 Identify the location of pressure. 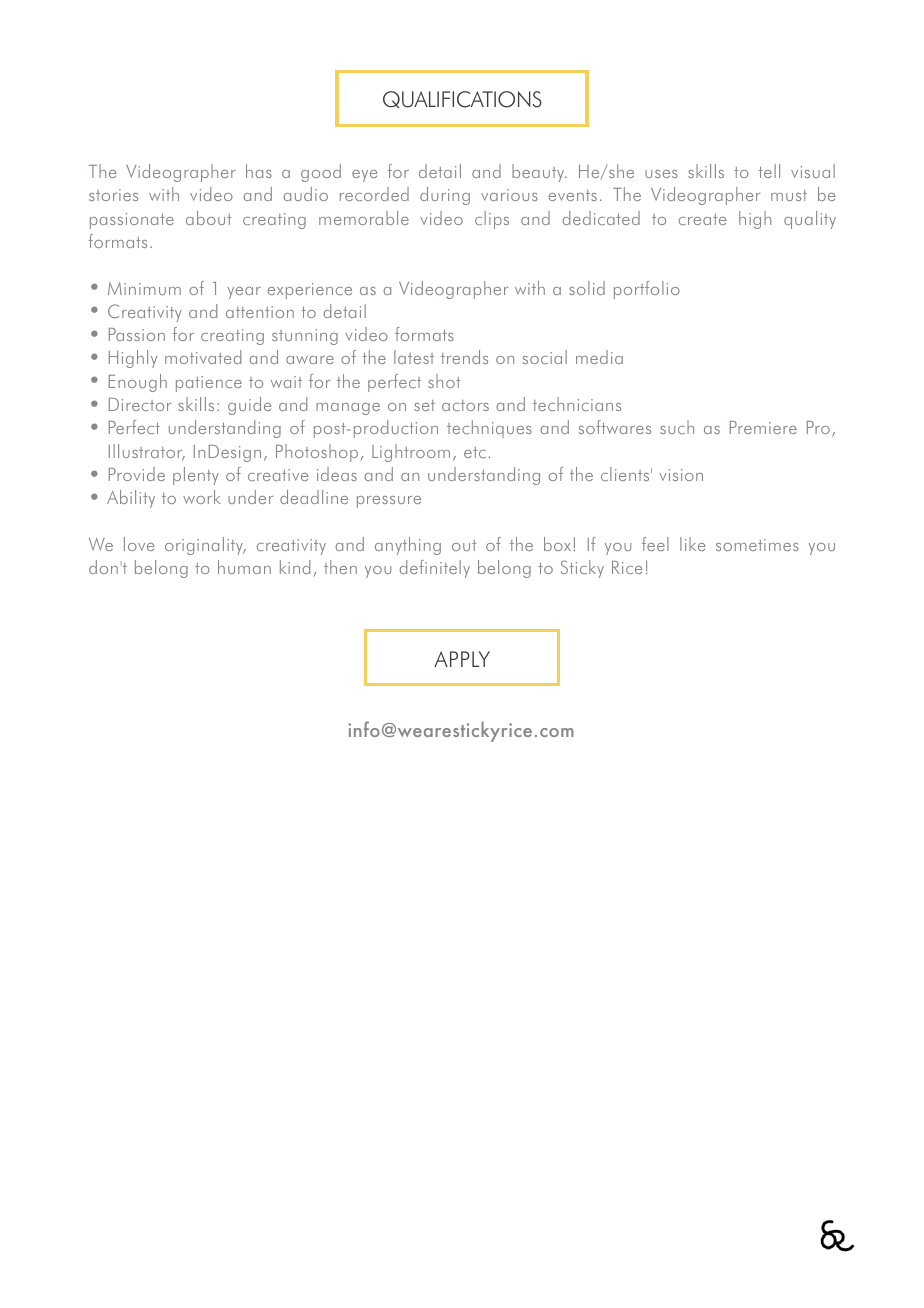
(389, 502).
